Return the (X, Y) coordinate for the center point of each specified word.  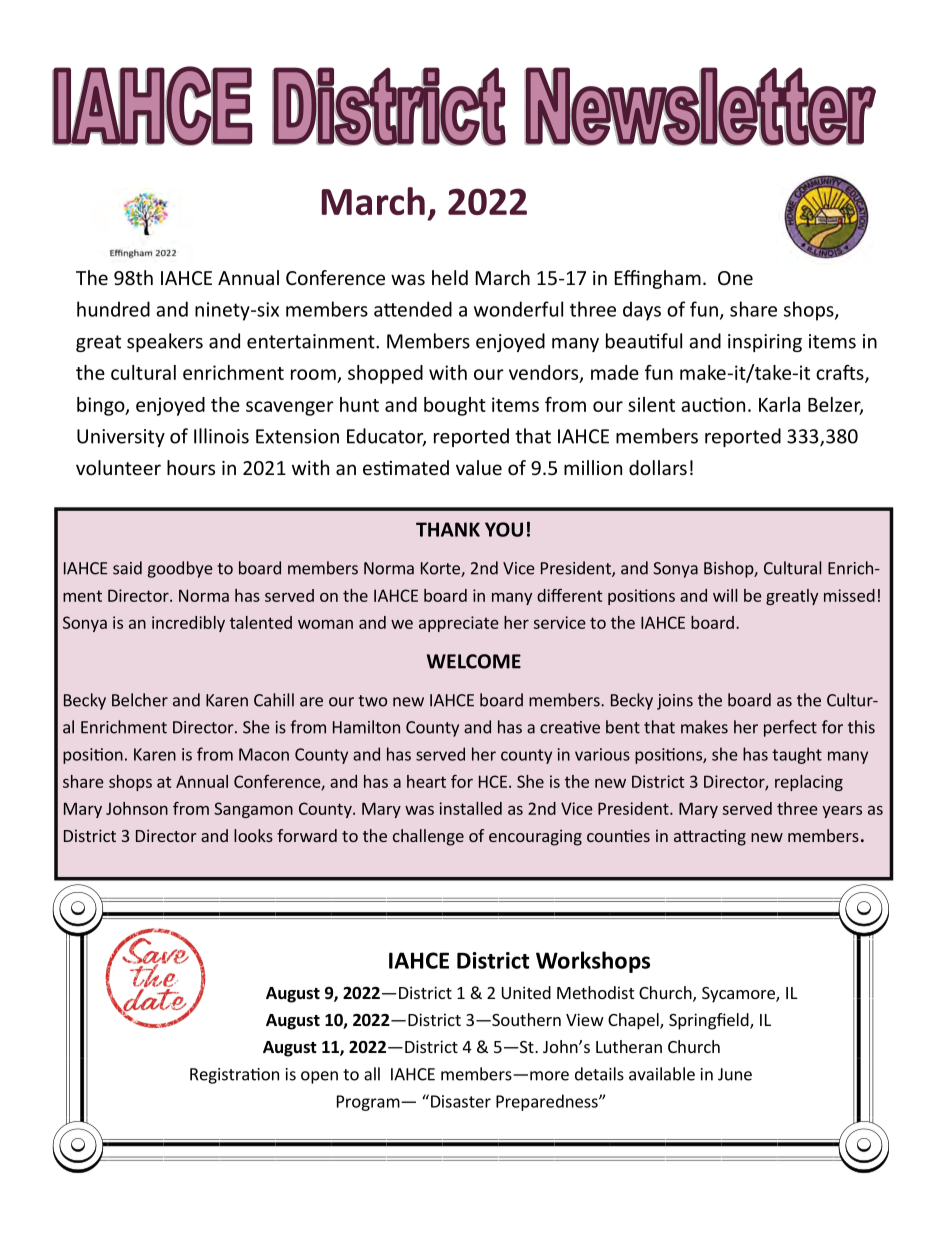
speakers (165, 342)
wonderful (518, 309)
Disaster (461, 1101)
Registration (234, 1076)
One (735, 278)
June (735, 1074)
